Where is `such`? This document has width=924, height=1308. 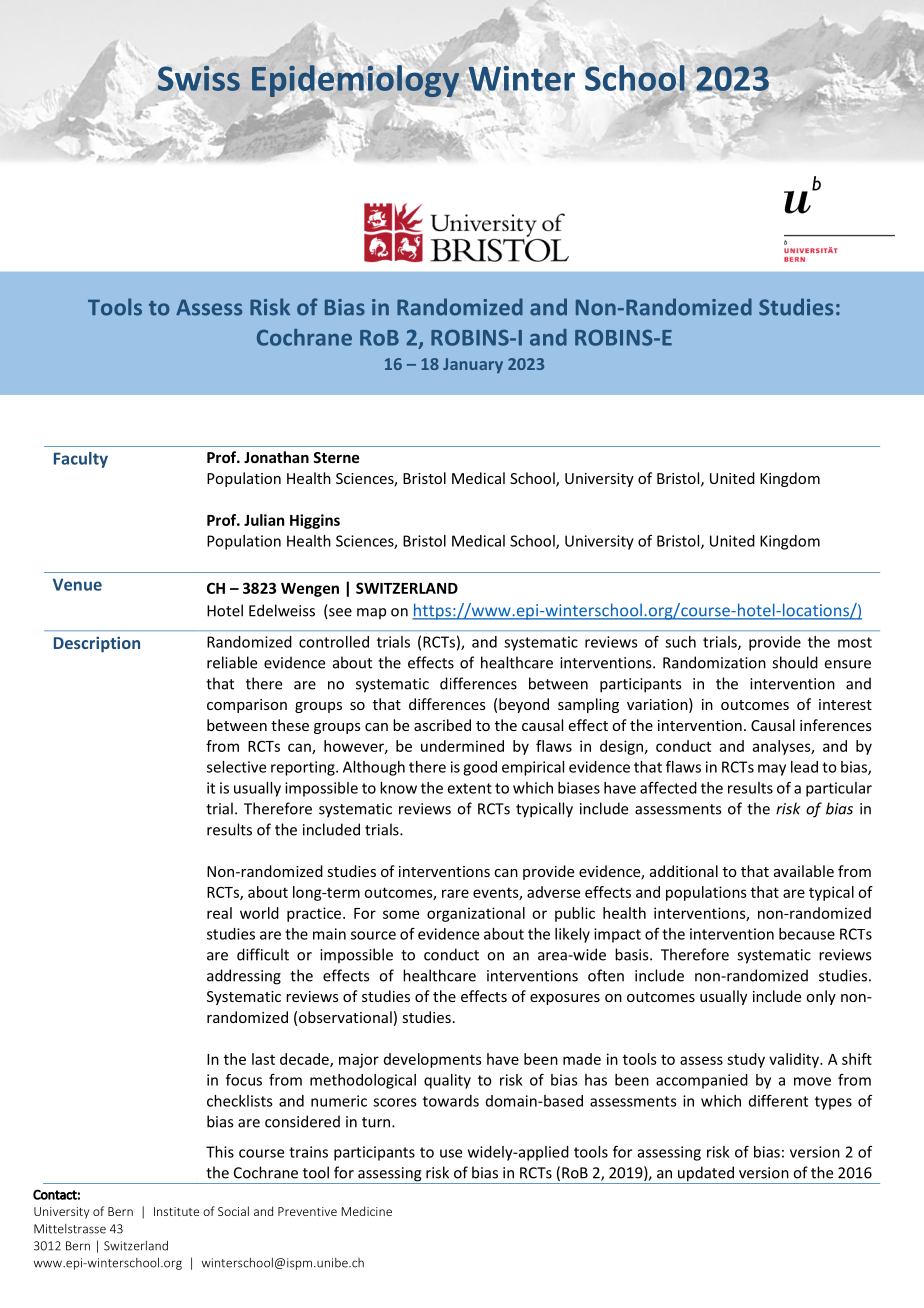 such is located at coordinates (680, 642).
